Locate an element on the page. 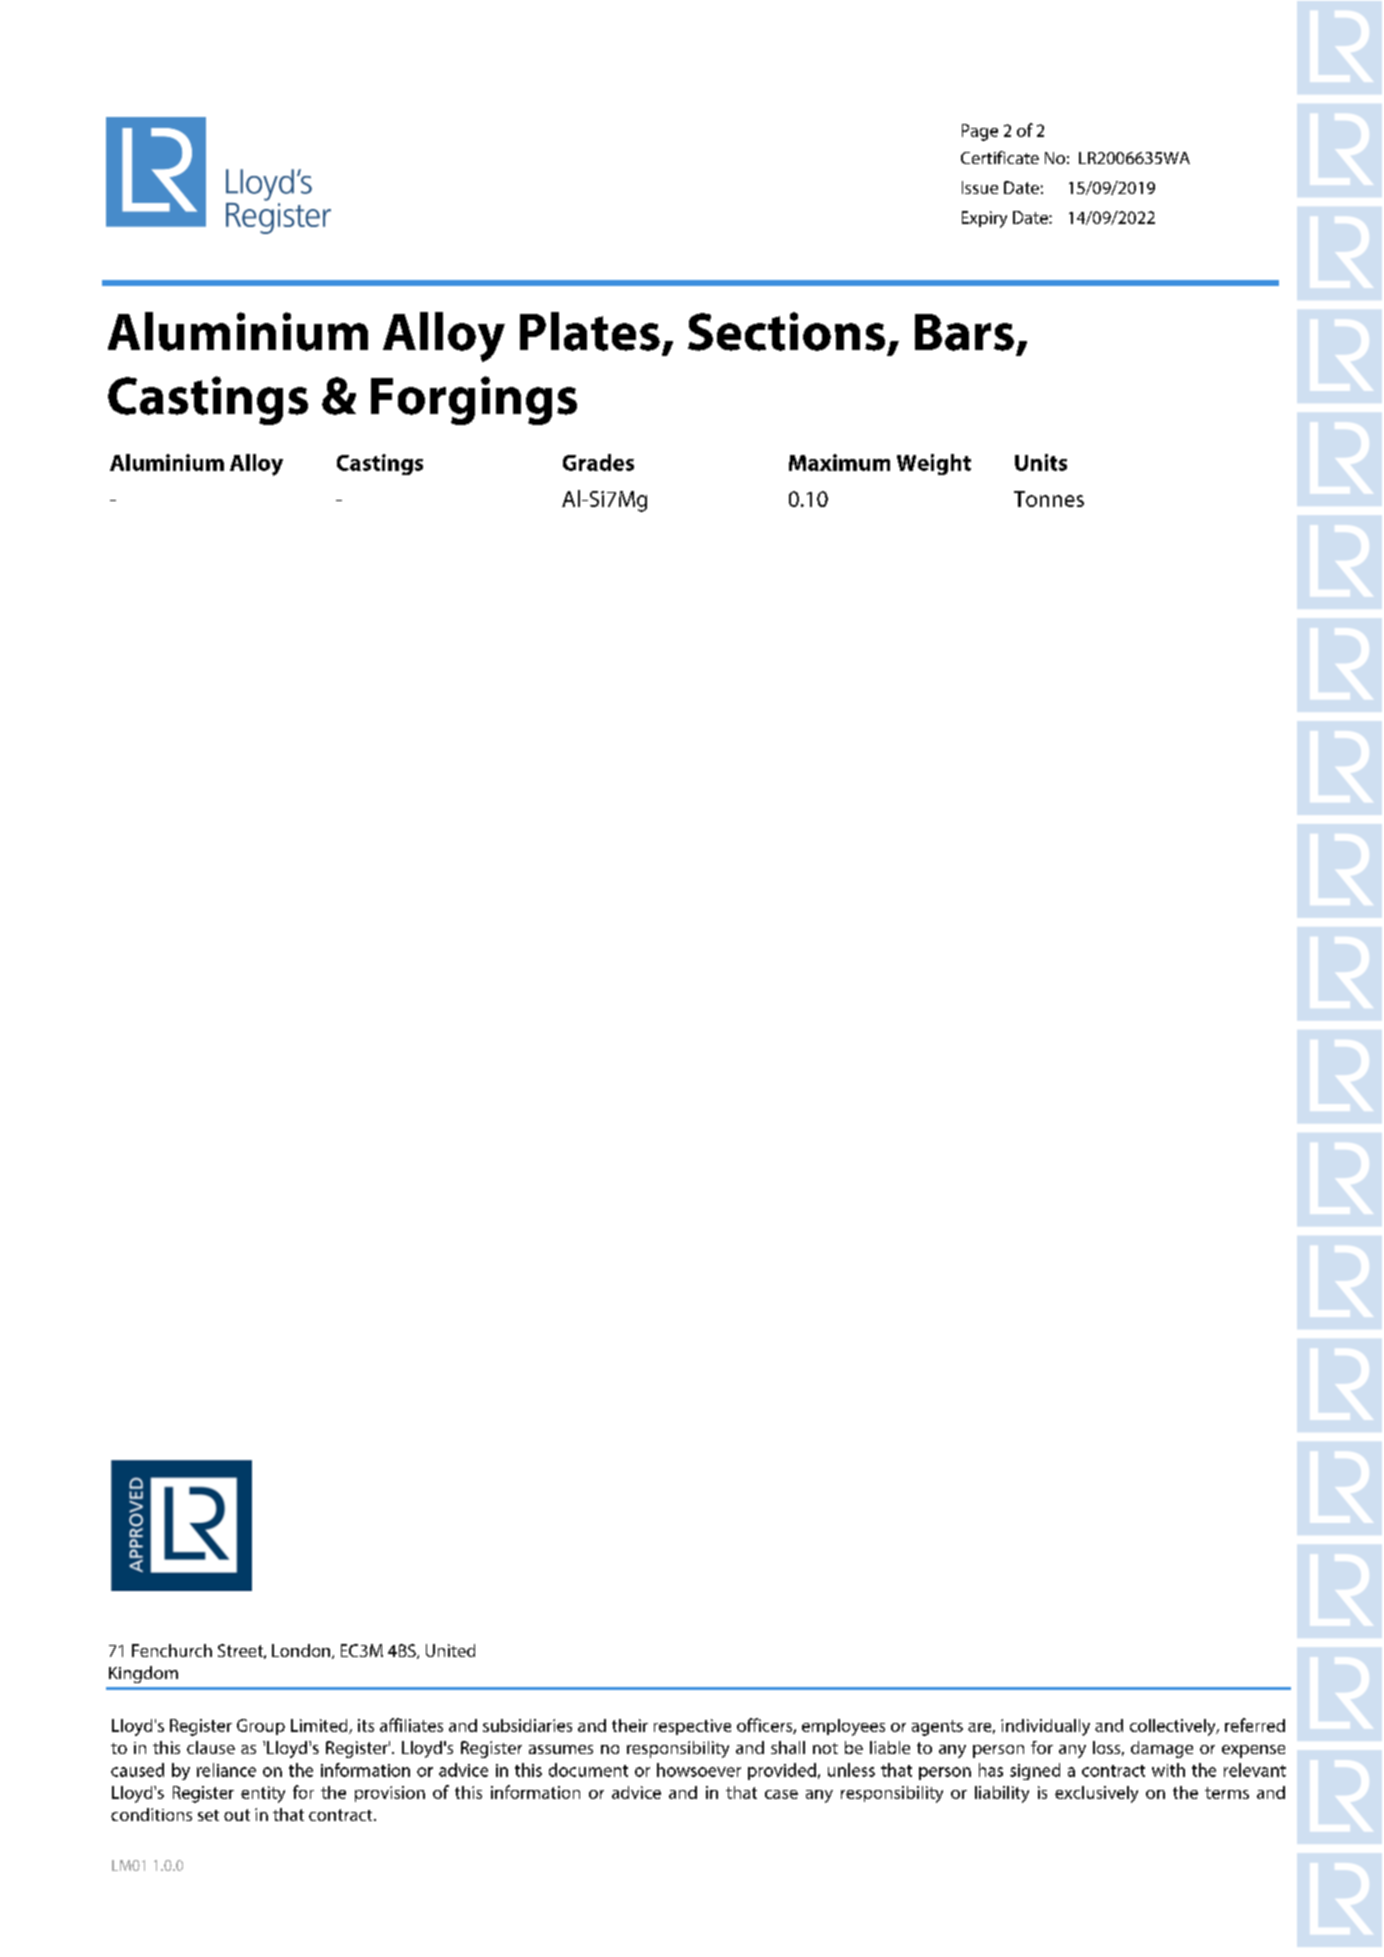 This page has width=1384, height=1957. Sections is located at coordinates (786, 331).
